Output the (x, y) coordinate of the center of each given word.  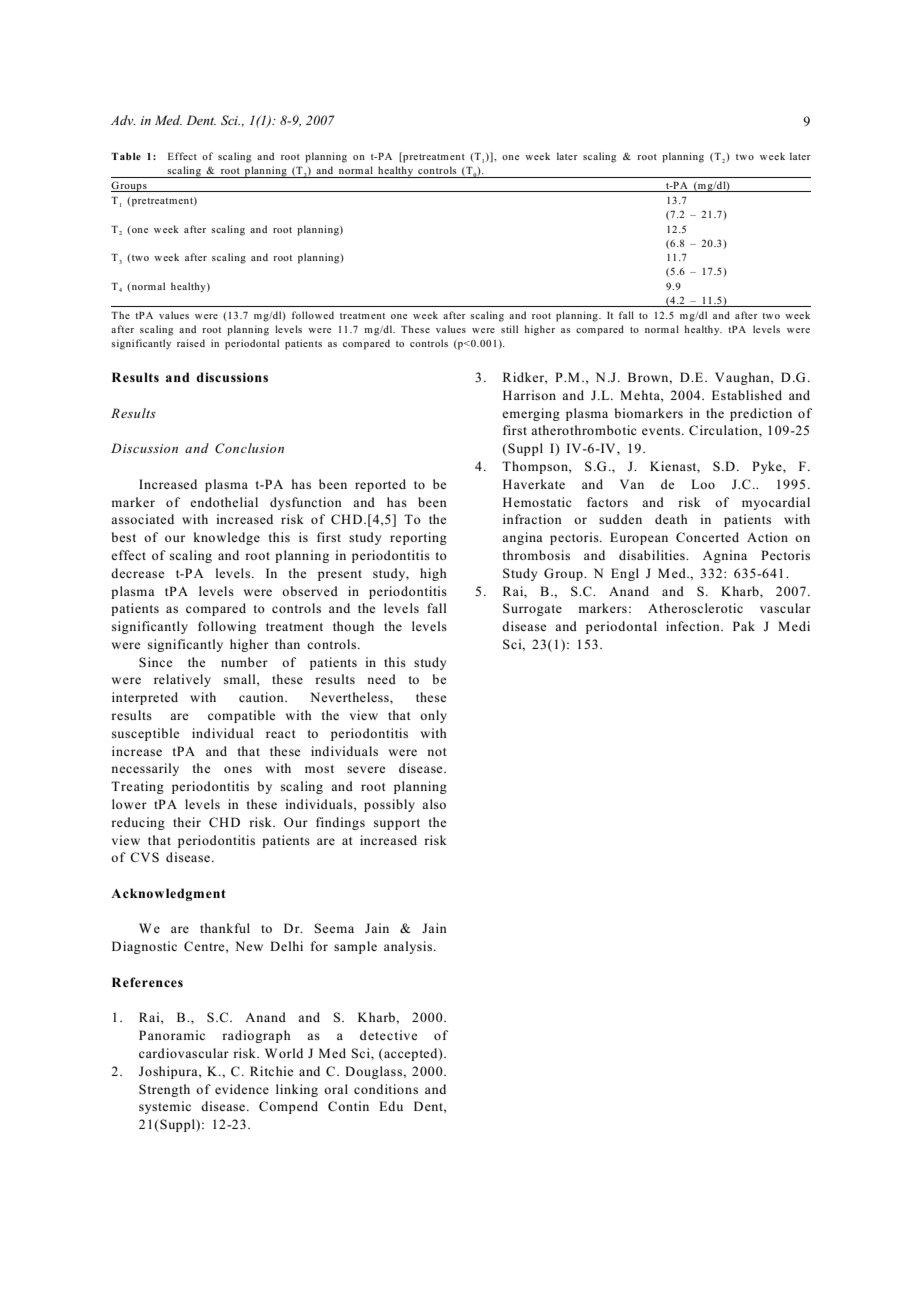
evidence (242, 1089)
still (509, 329)
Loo (703, 484)
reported (380, 485)
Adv (123, 120)
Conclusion (249, 448)
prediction (761, 414)
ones (238, 769)
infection (694, 626)
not (437, 752)
